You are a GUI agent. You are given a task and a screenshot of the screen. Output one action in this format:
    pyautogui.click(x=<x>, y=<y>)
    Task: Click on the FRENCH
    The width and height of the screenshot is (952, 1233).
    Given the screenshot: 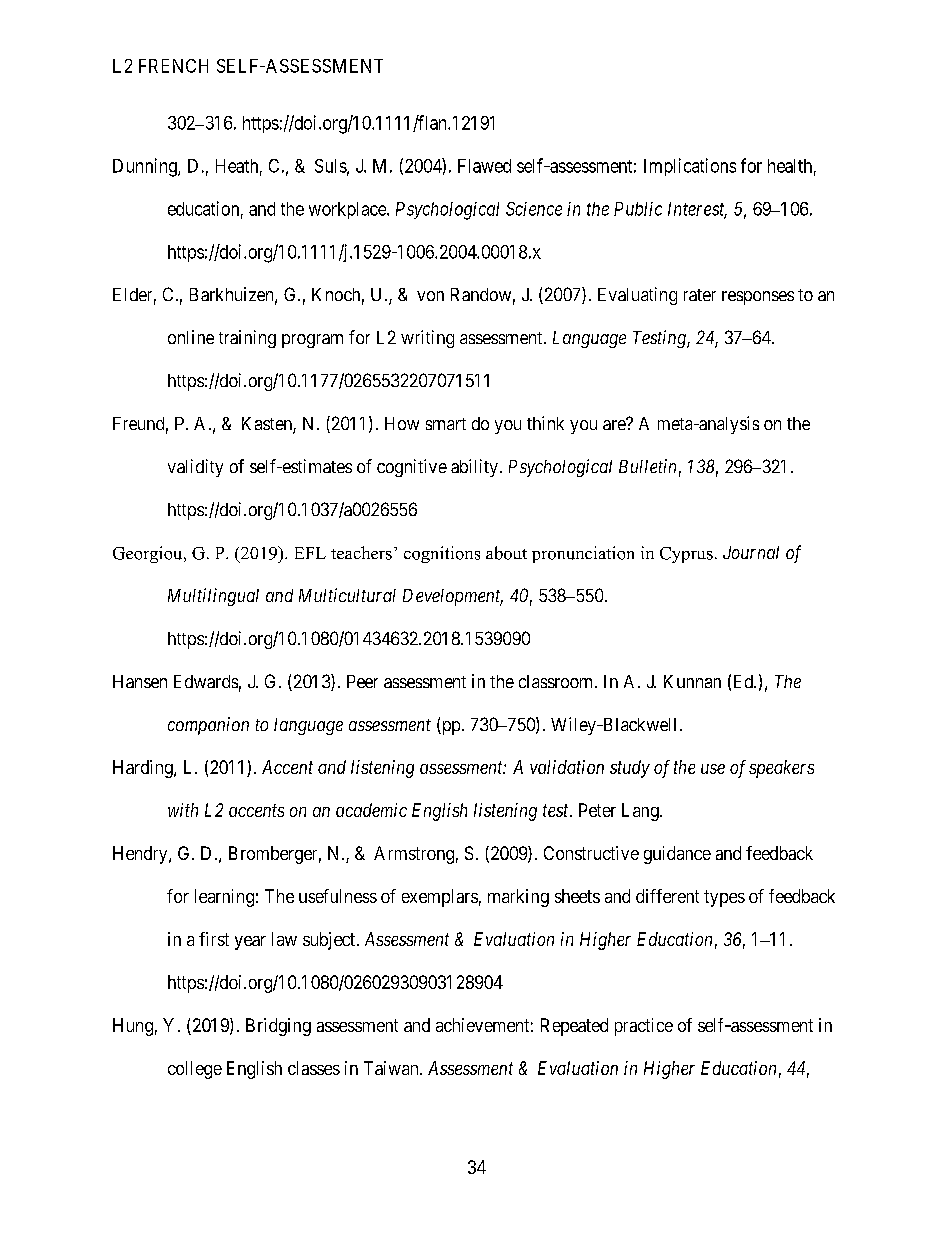 What is the action you would take?
    pyautogui.click(x=173, y=66)
